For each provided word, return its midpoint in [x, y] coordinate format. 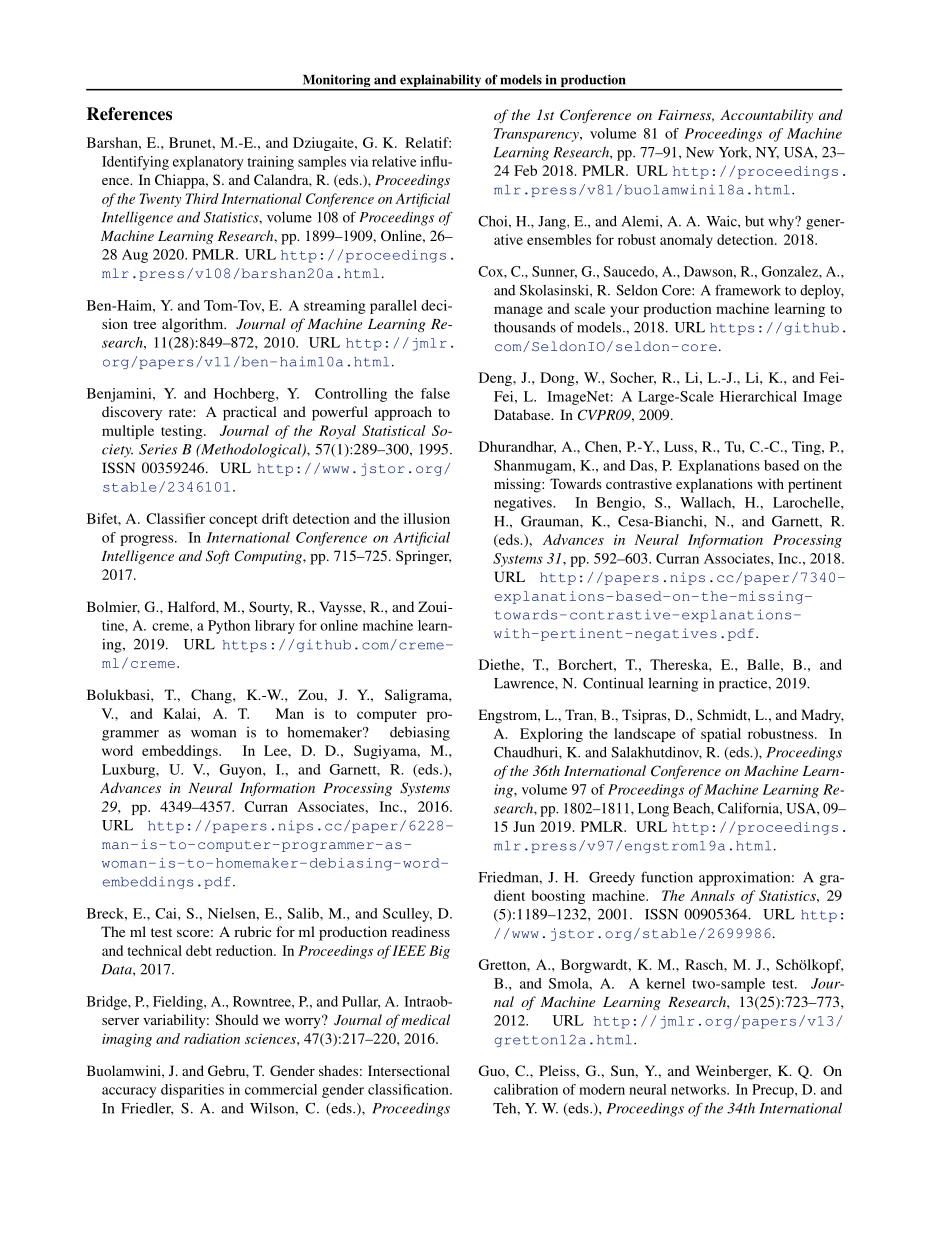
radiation [212, 1038]
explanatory [208, 163]
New [700, 152]
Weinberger [733, 1072]
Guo [493, 1070]
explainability [441, 82]
